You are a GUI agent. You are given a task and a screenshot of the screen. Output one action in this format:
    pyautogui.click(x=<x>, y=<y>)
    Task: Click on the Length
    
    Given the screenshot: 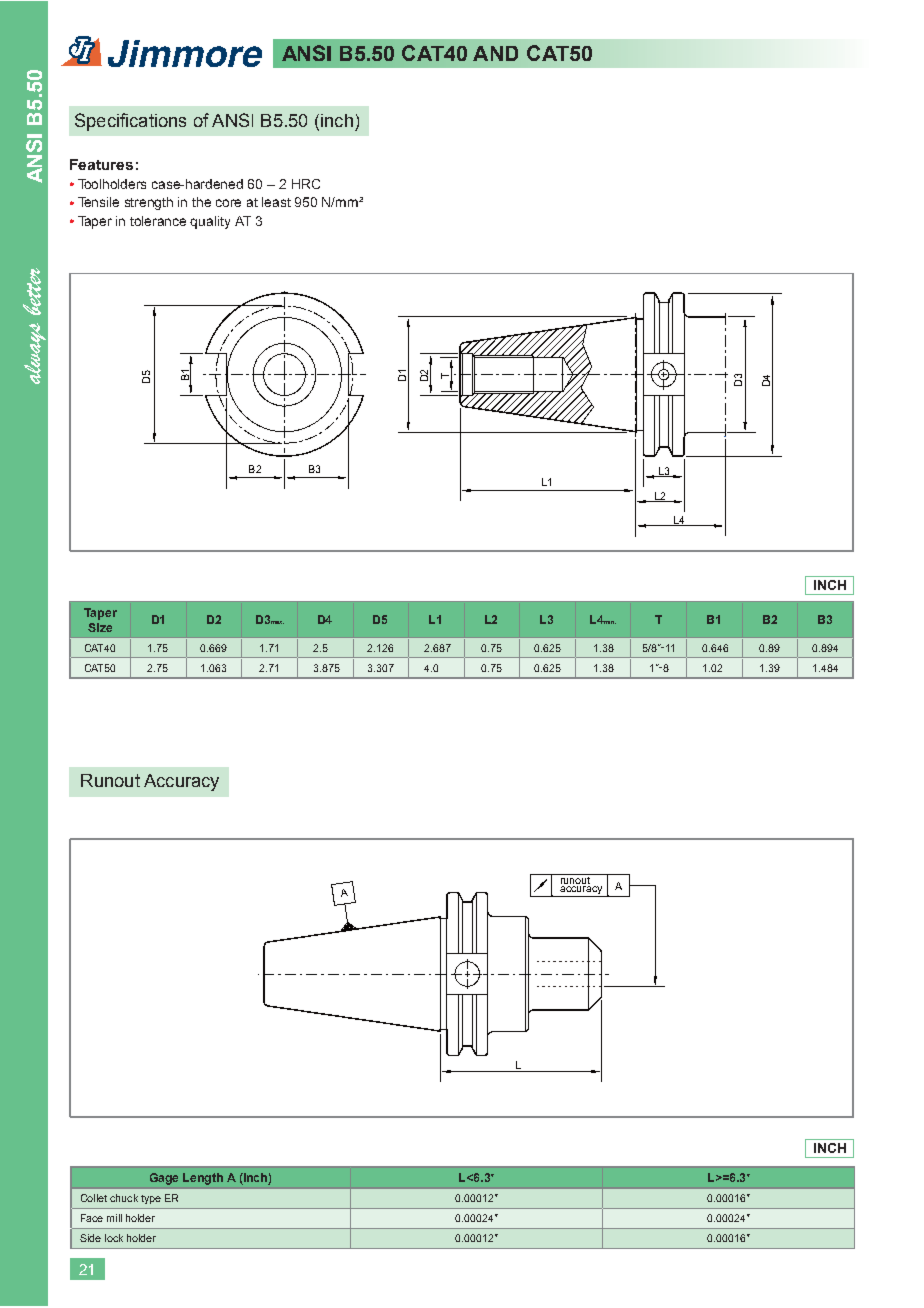 What is the action you would take?
    pyautogui.click(x=203, y=1179)
